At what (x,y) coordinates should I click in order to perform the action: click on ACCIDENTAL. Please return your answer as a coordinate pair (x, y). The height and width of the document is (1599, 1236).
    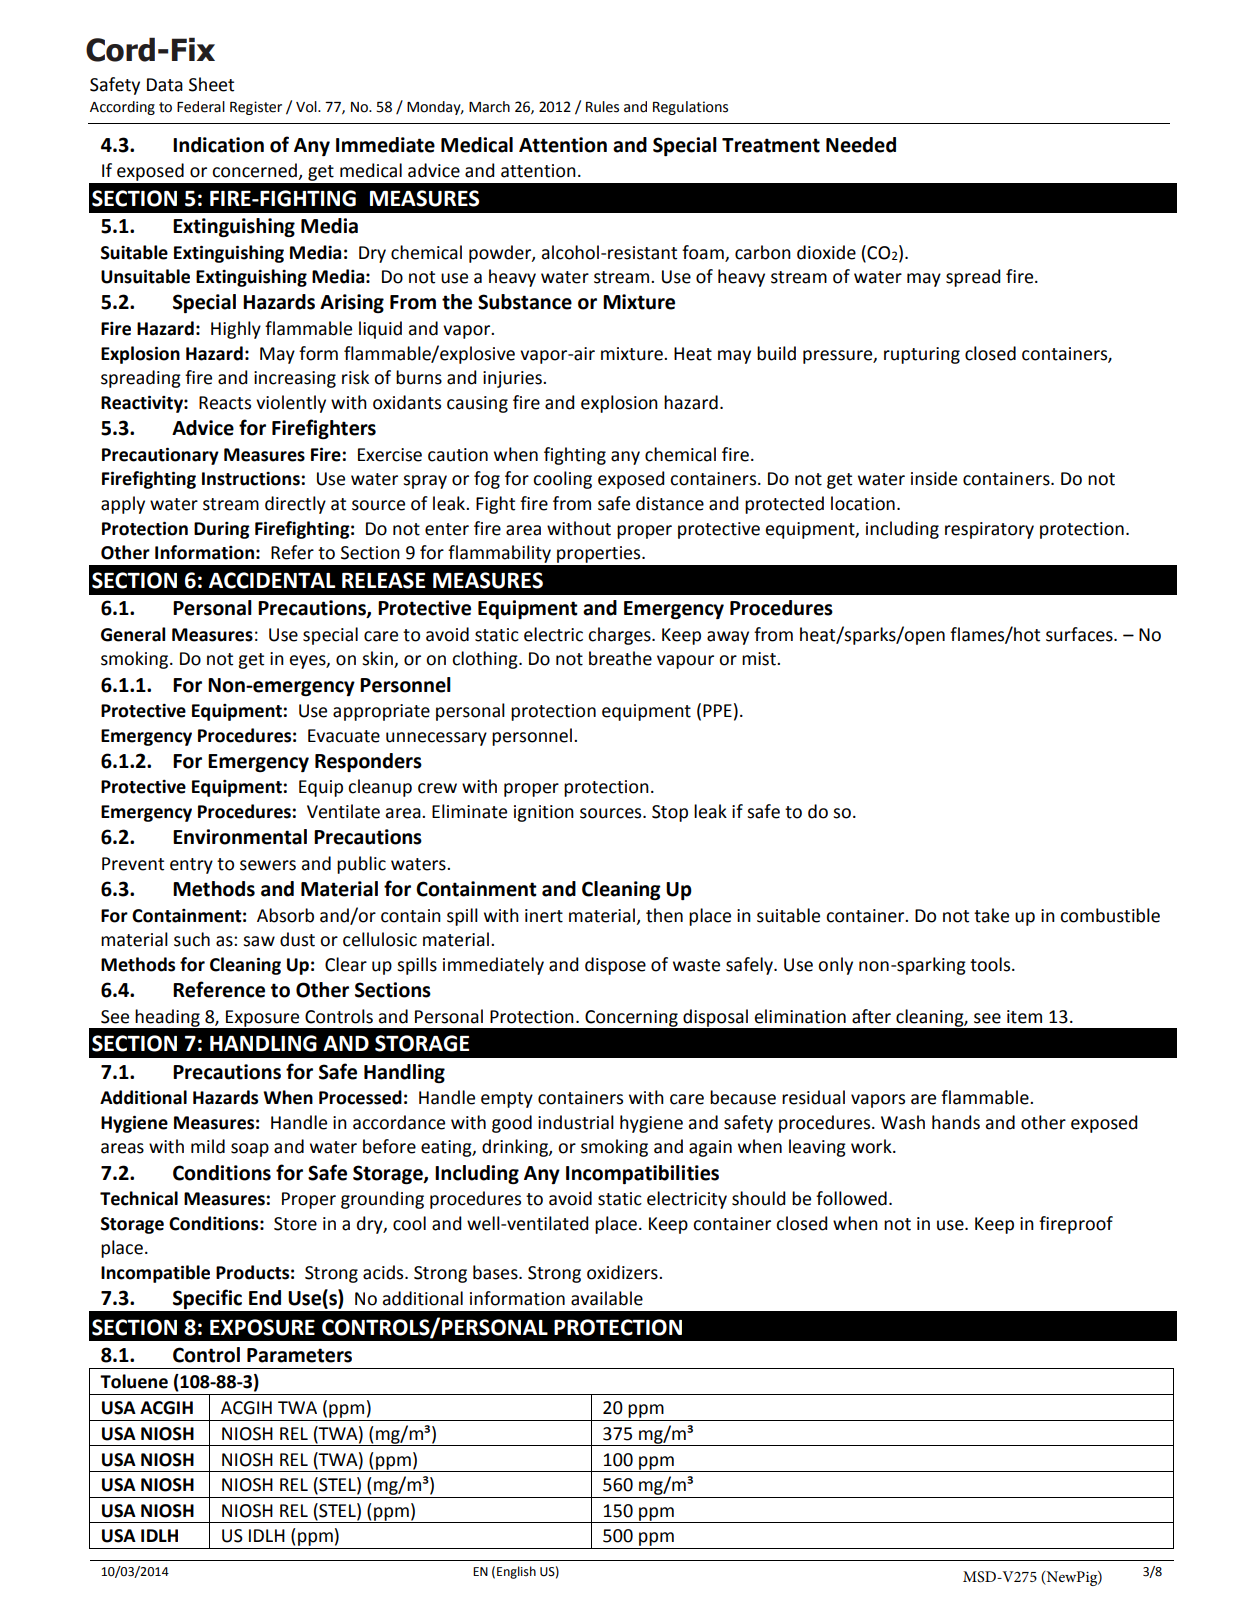
    Looking at the image, I should click on (272, 580).
